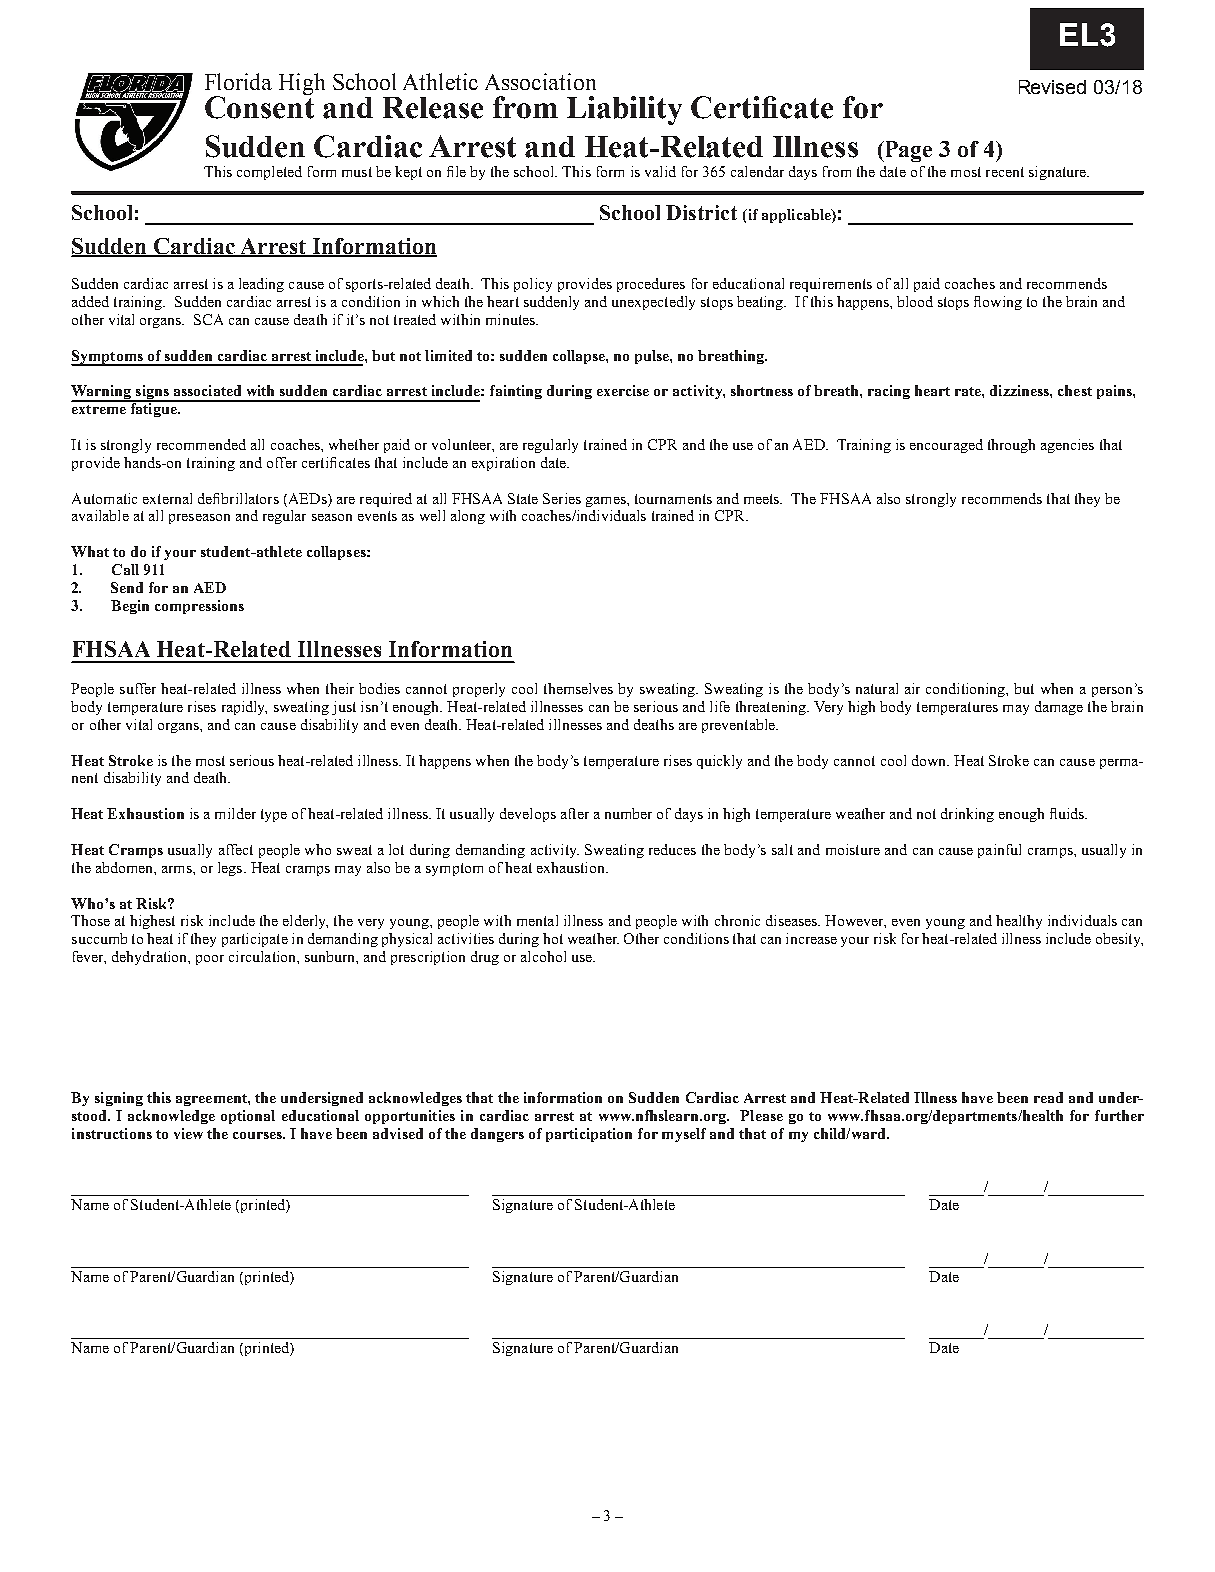  Describe the element at coordinates (930, 760) in the screenshot. I see `down` at that location.
